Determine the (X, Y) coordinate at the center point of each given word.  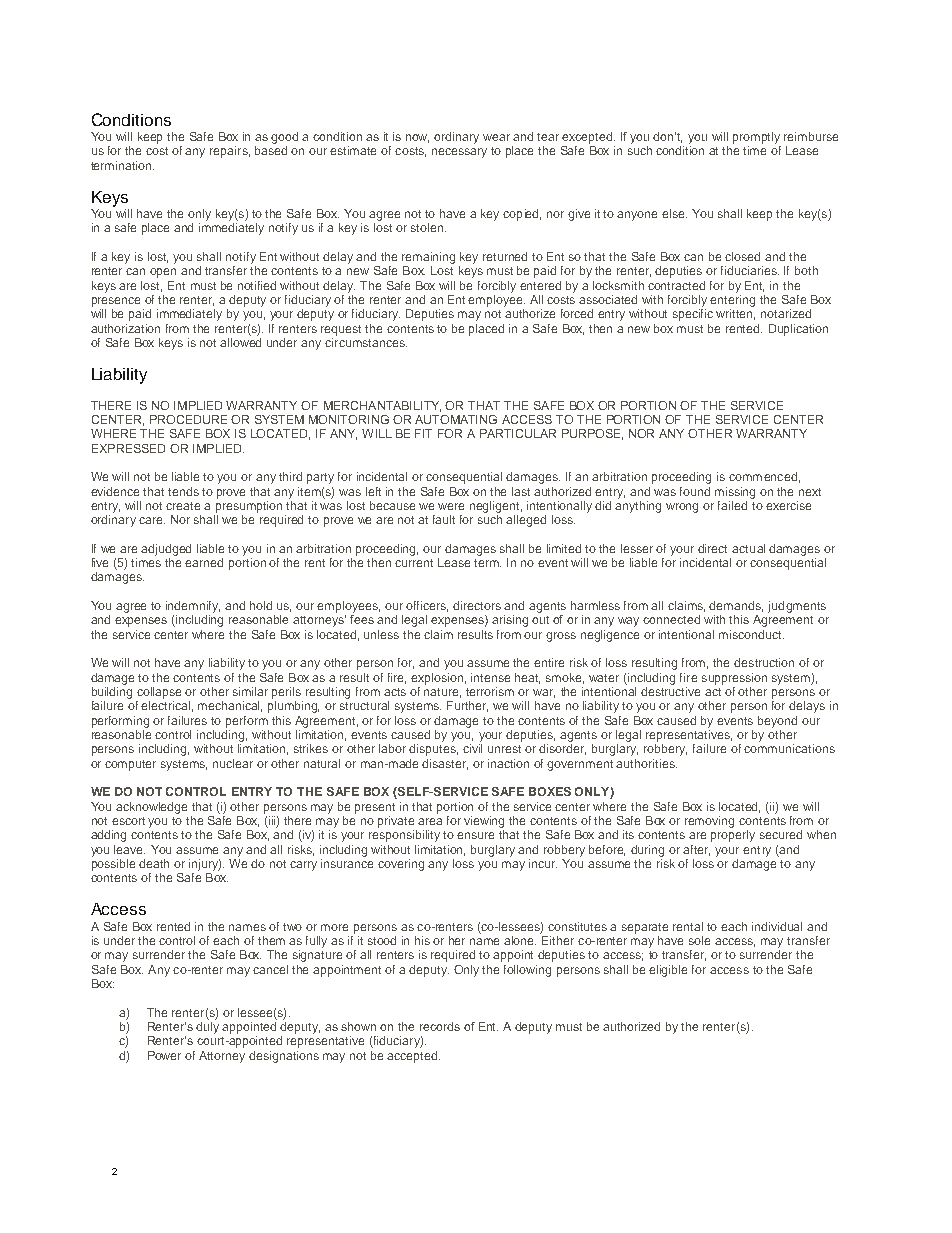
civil (472, 748)
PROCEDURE (188, 419)
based (271, 150)
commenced (763, 476)
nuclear (233, 763)
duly (207, 1026)
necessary (459, 153)
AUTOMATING (456, 419)
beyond (777, 722)
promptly (756, 138)
